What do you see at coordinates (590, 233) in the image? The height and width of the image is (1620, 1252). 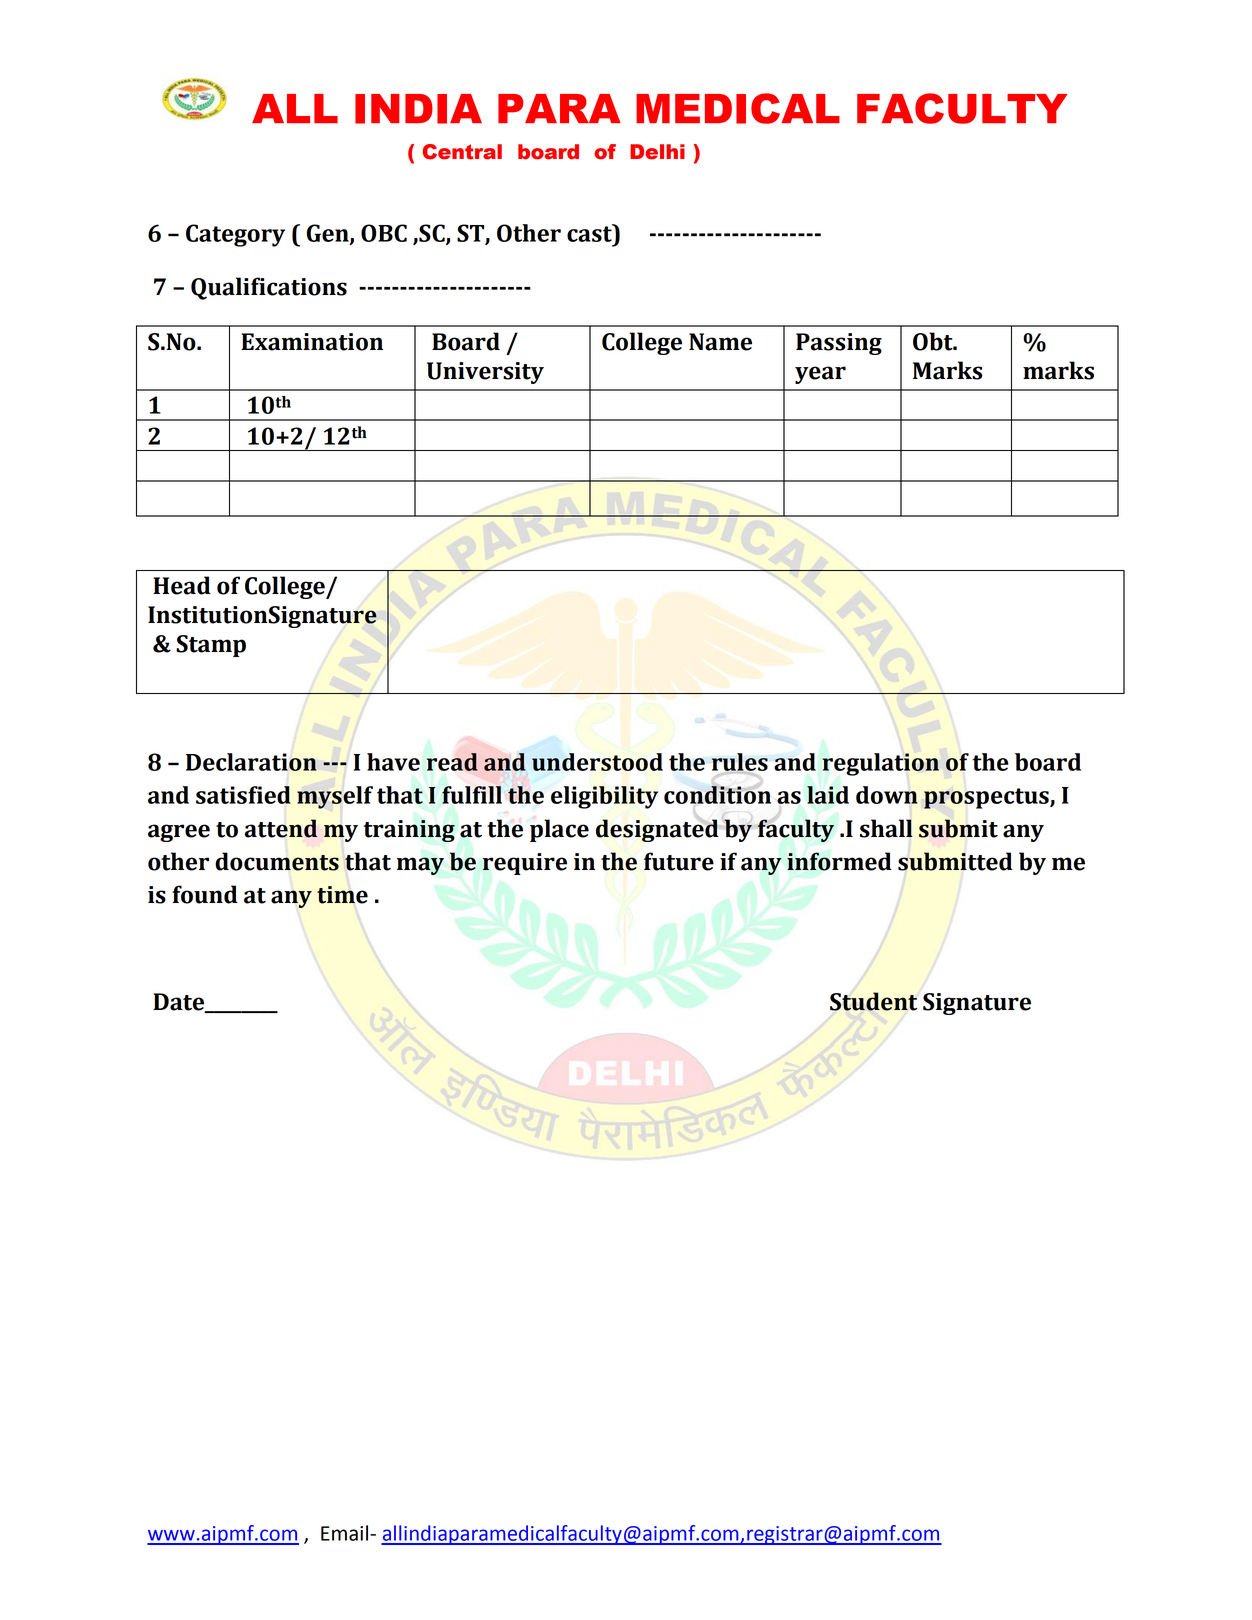 I see `cast` at bounding box center [590, 233].
